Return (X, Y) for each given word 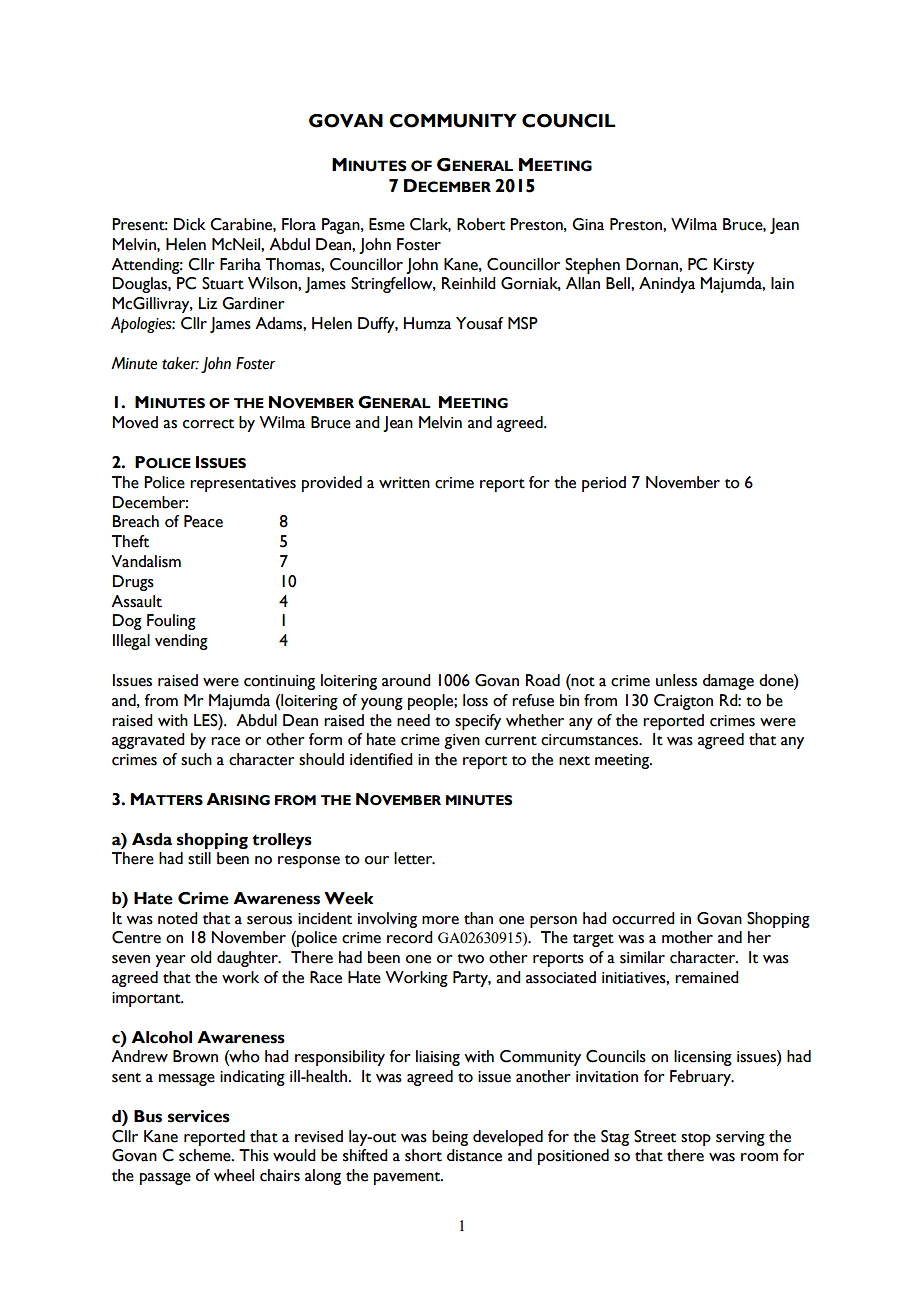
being (450, 1138)
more (440, 920)
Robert (481, 224)
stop (696, 1139)
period (604, 484)
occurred (643, 918)
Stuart (223, 283)
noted (178, 918)
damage (728, 682)
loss (475, 700)
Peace (203, 521)
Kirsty (734, 266)
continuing (279, 682)
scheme (206, 1155)
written (404, 483)
